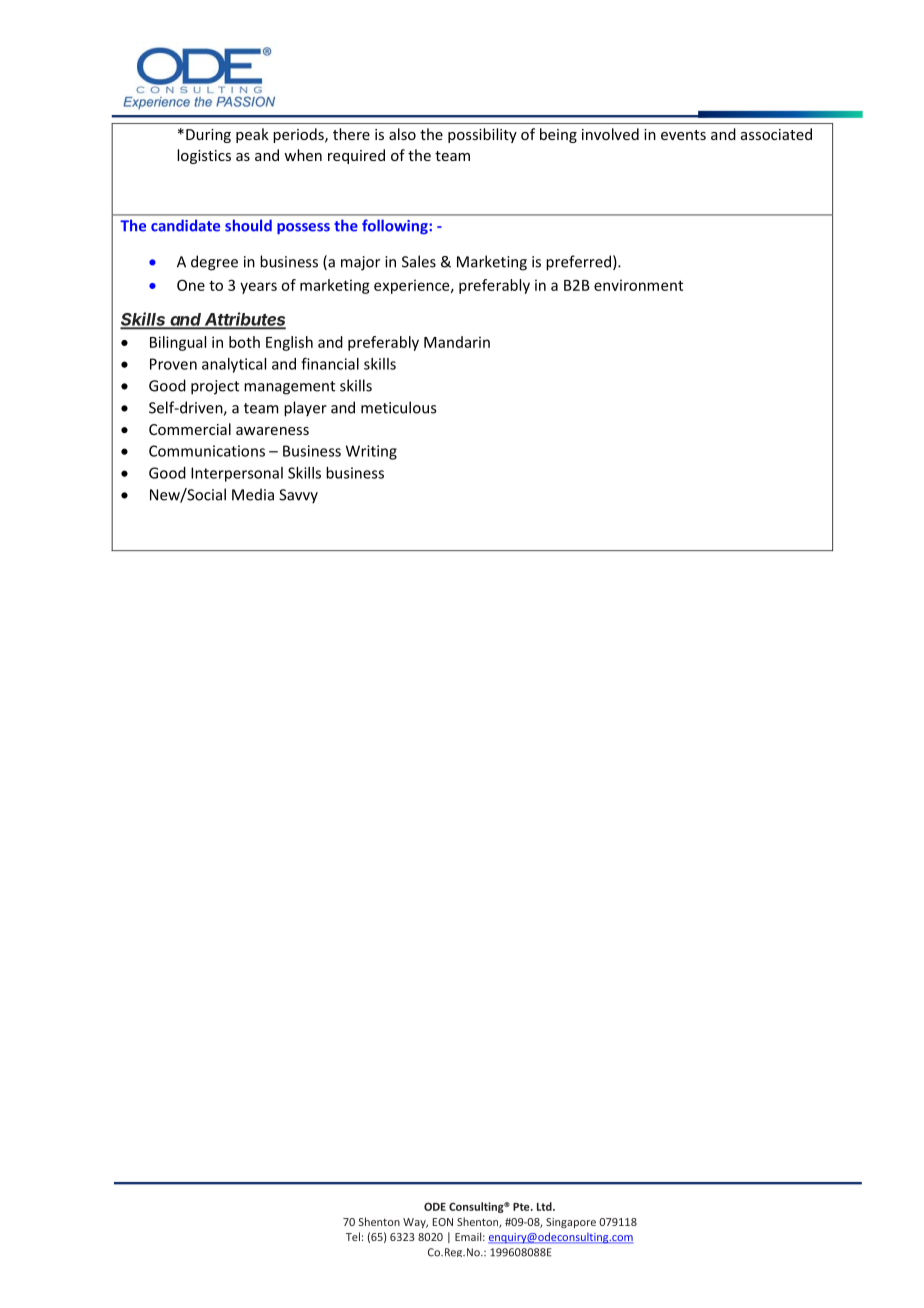 Image resolution: width=924 pixels, height=1308 pixels. Describe the element at coordinates (683, 135) in the screenshot. I see `events` at that location.
